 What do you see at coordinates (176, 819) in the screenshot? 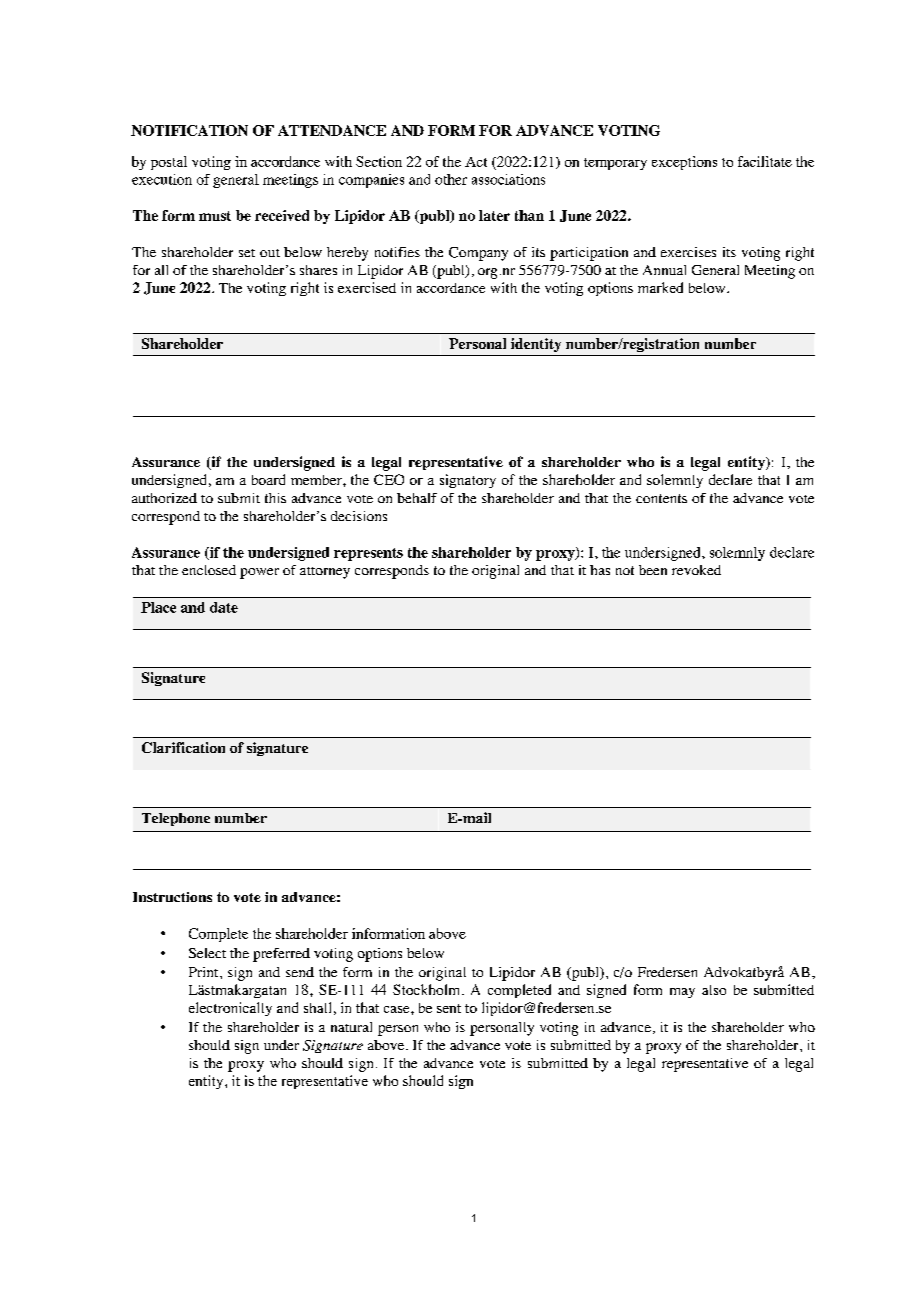
I see `Telephone` at bounding box center [176, 819].
